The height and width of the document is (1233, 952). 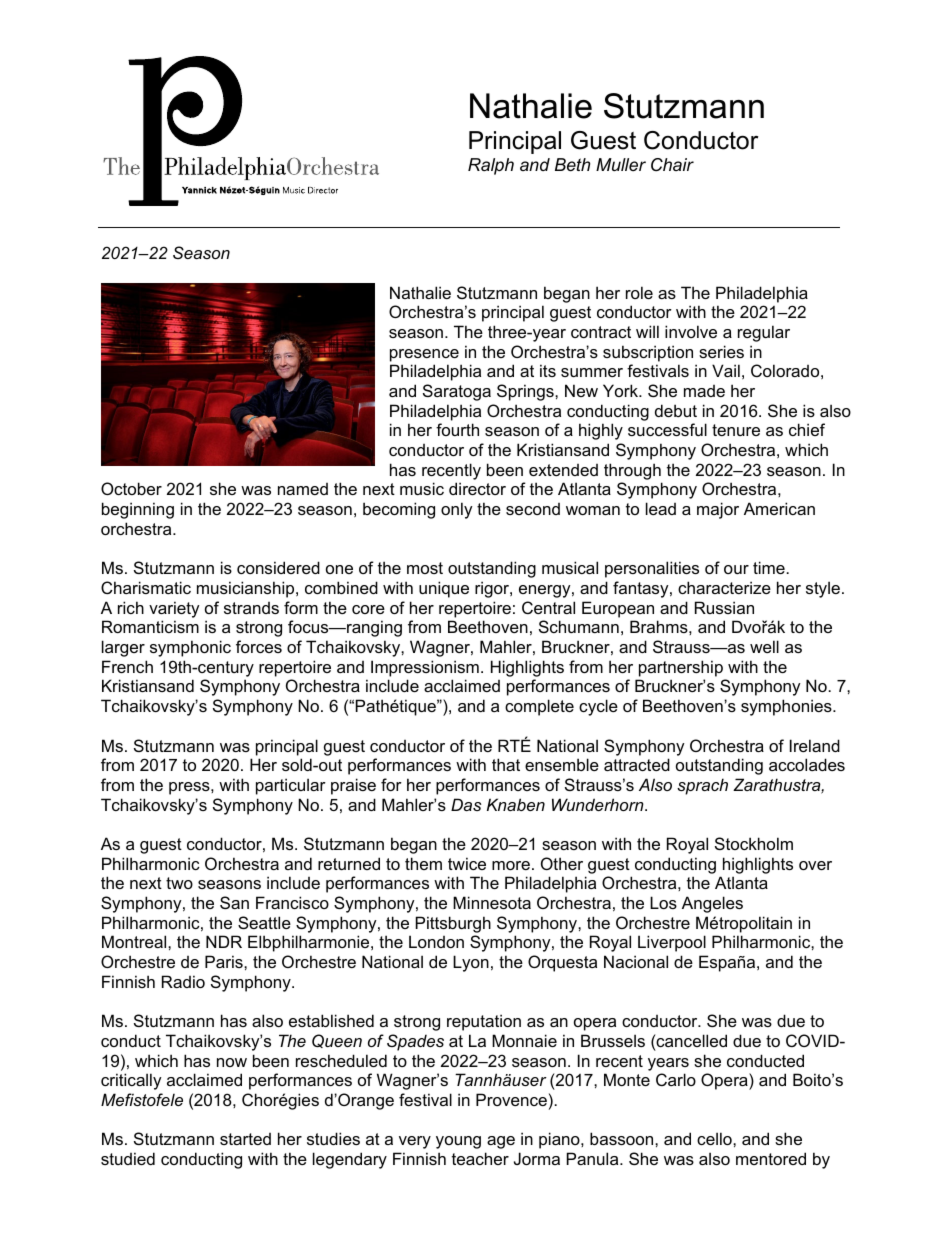 I want to click on Ralph, so click(x=491, y=166).
